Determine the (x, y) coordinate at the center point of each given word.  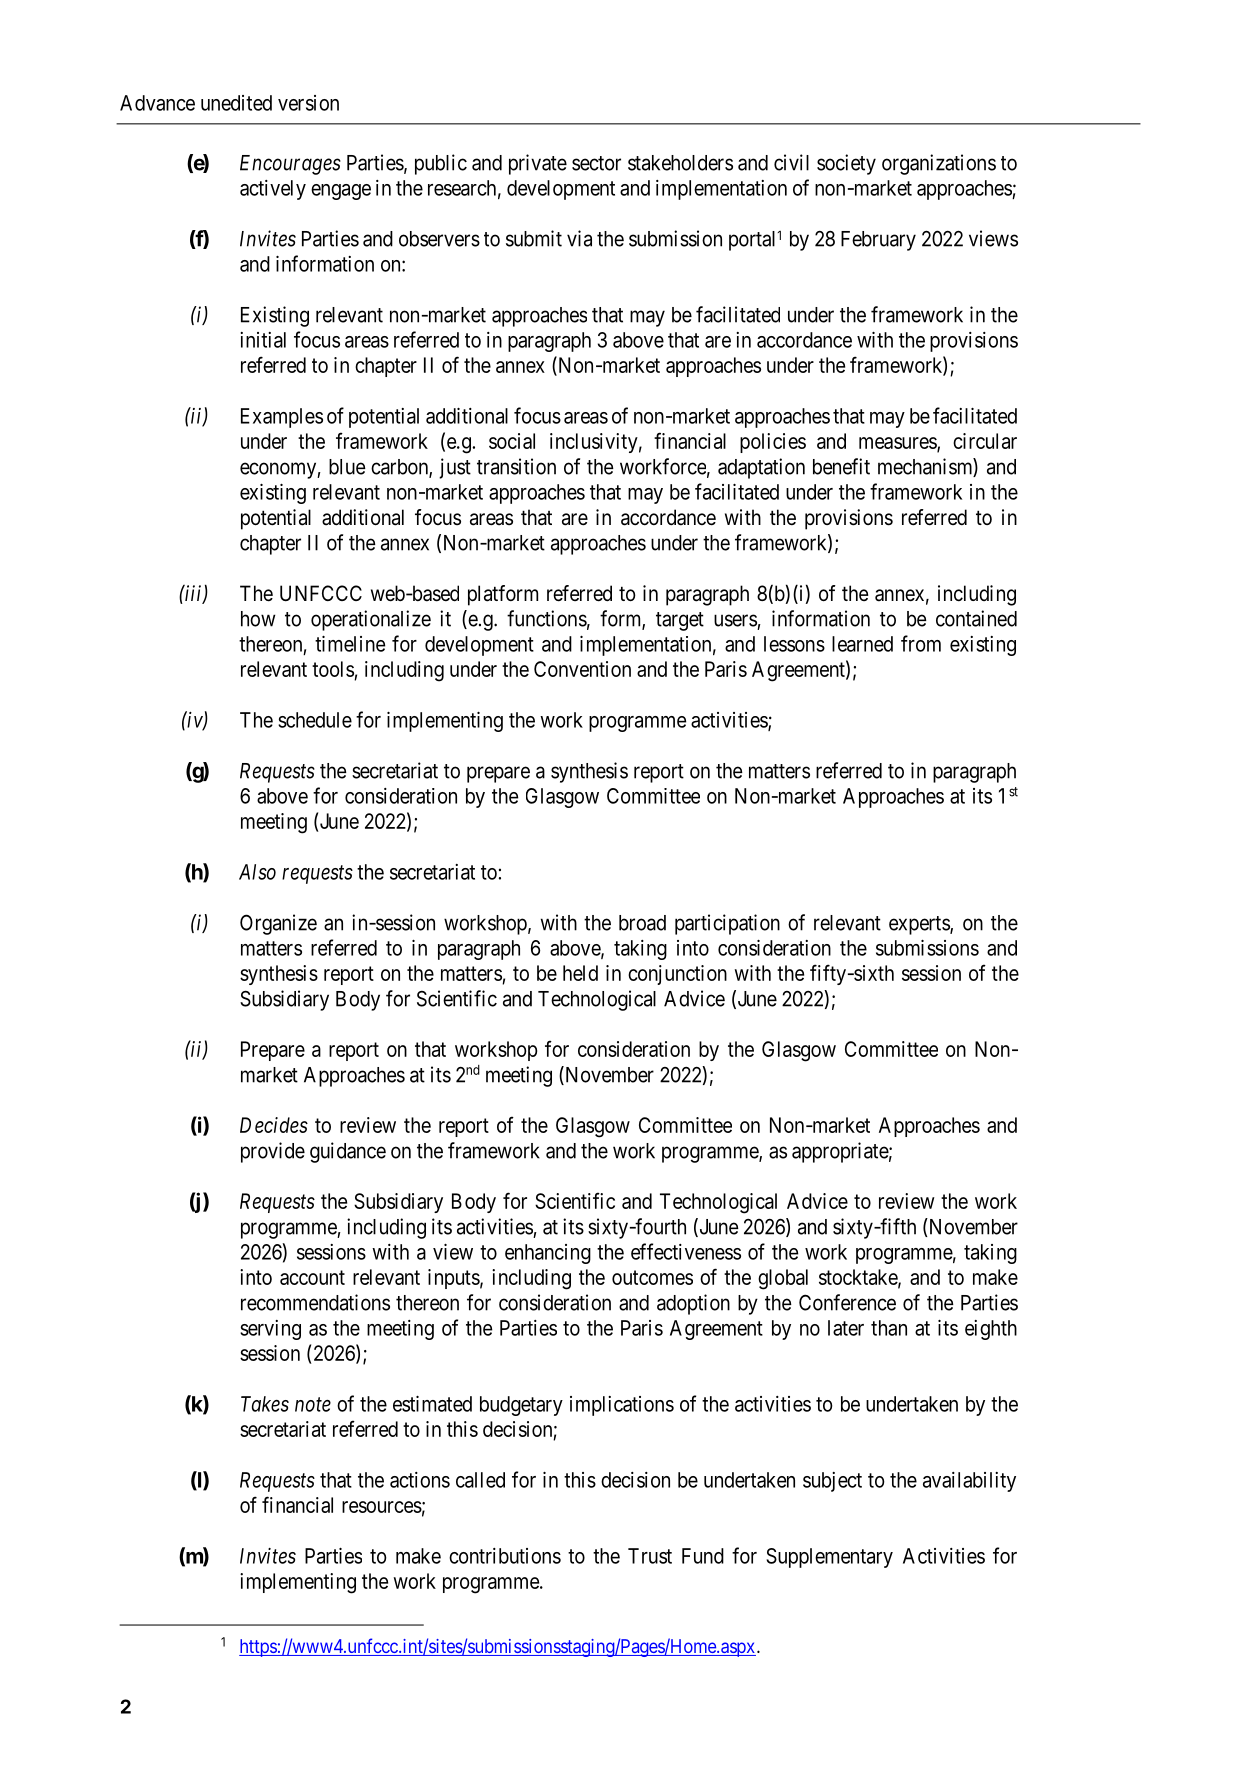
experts (920, 925)
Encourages (290, 165)
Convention (582, 669)
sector (596, 163)
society (846, 164)
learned (862, 644)
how (258, 619)
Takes (265, 1404)
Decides (274, 1125)
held (580, 973)
